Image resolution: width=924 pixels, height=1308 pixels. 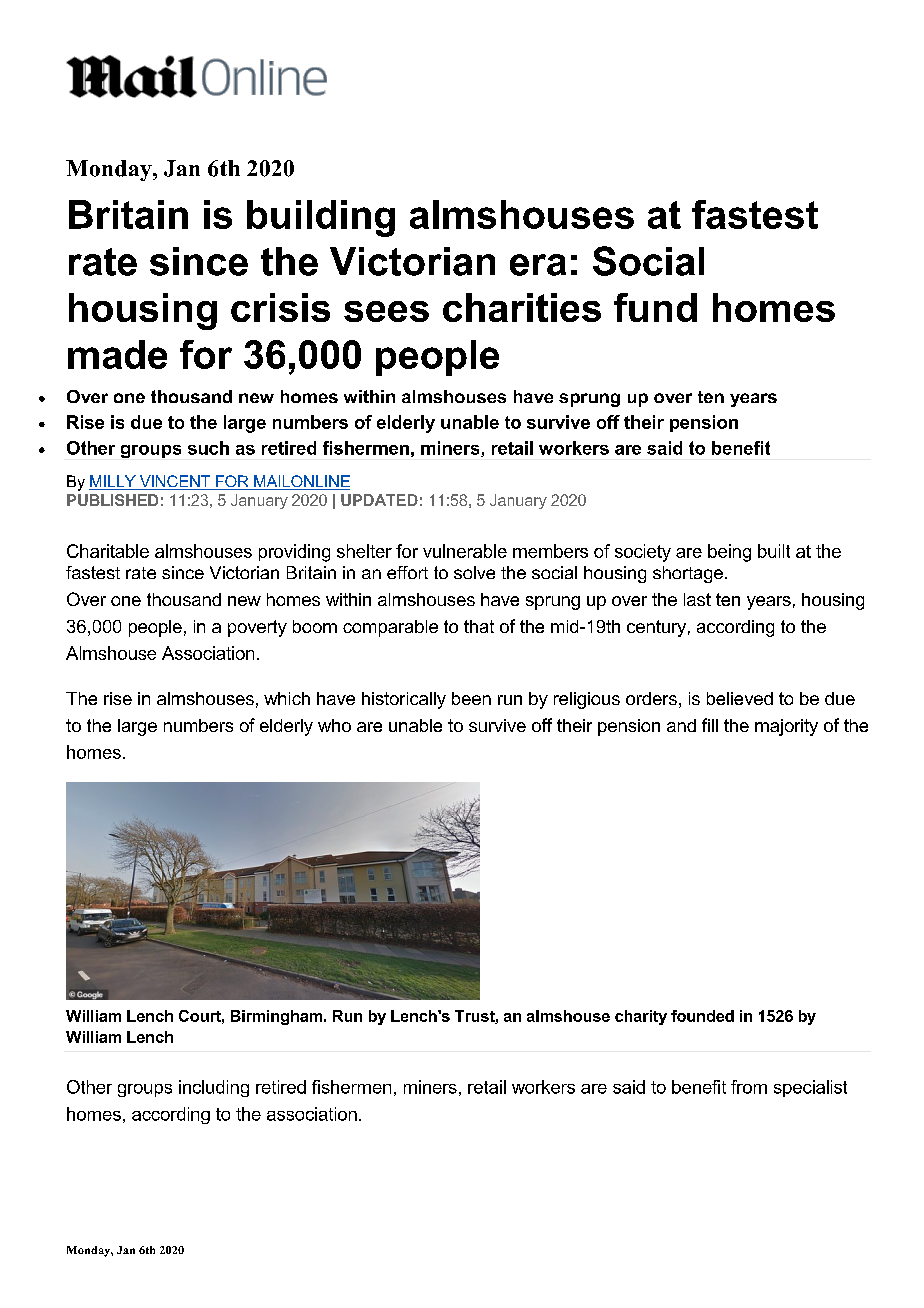 What do you see at coordinates (280, 307) in the screenshot?
I see `crisis` at bounding box center [280, 307].
